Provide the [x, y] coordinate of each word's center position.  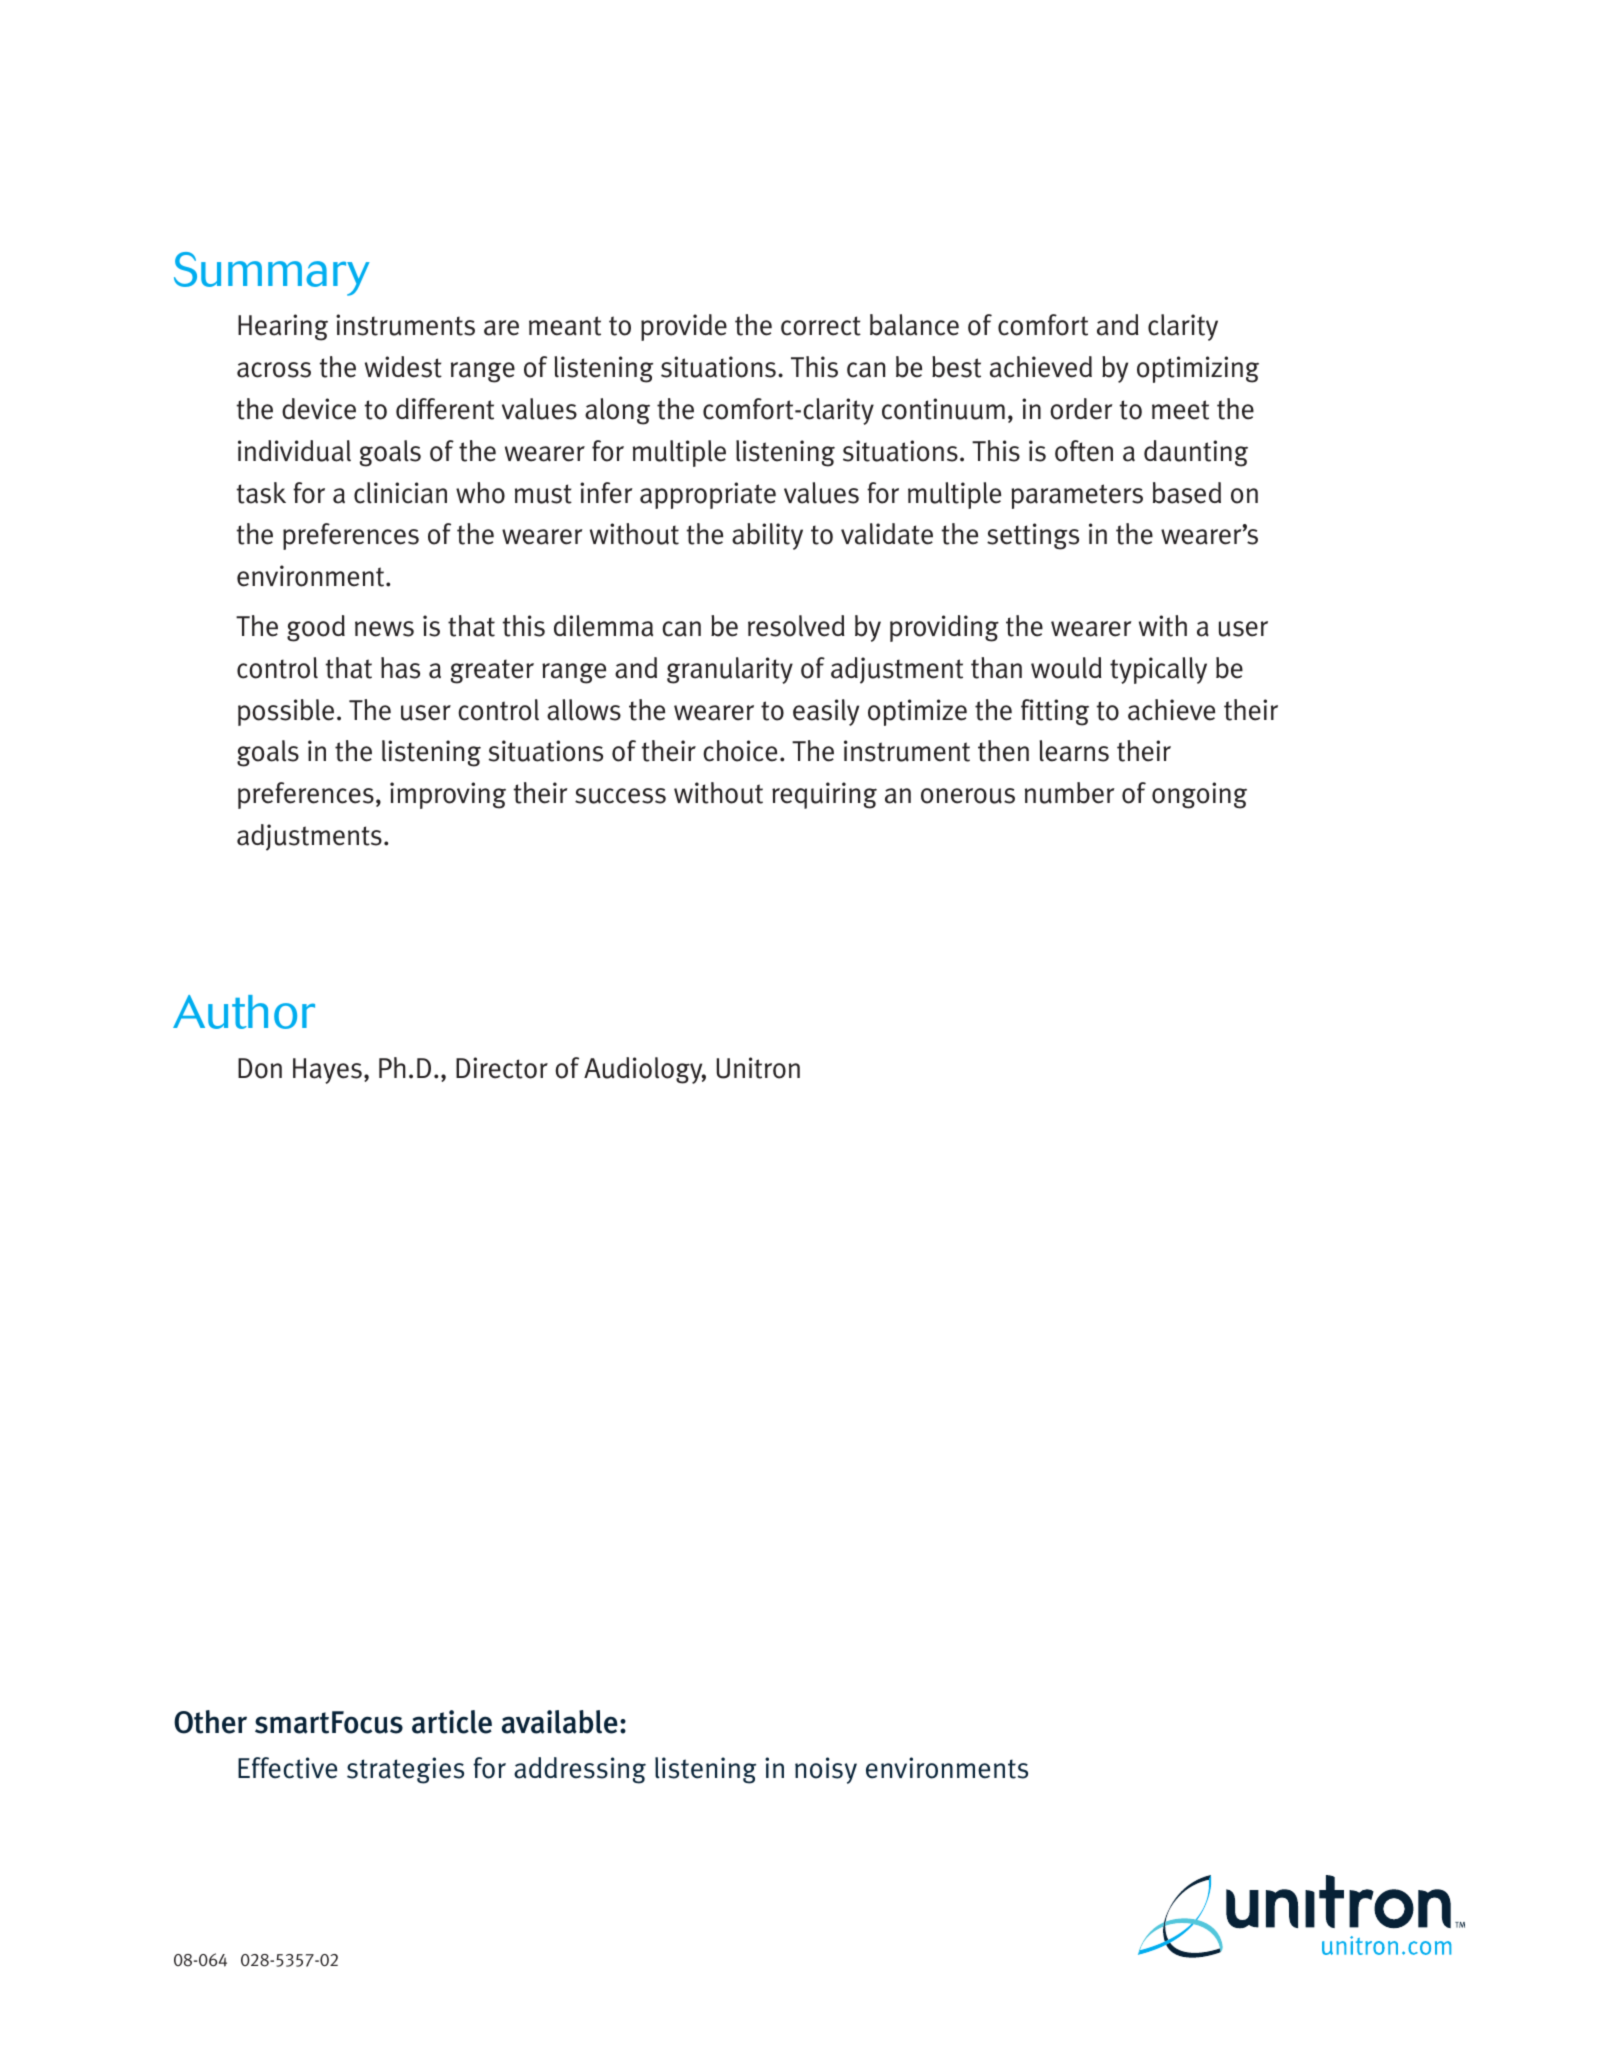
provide [684, 327]
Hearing [283, 327]
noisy [826, 1770]
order [1081, 409]
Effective [287, 1768]
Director [502, 1068]
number [1070, 793]
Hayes [327, 1071]
